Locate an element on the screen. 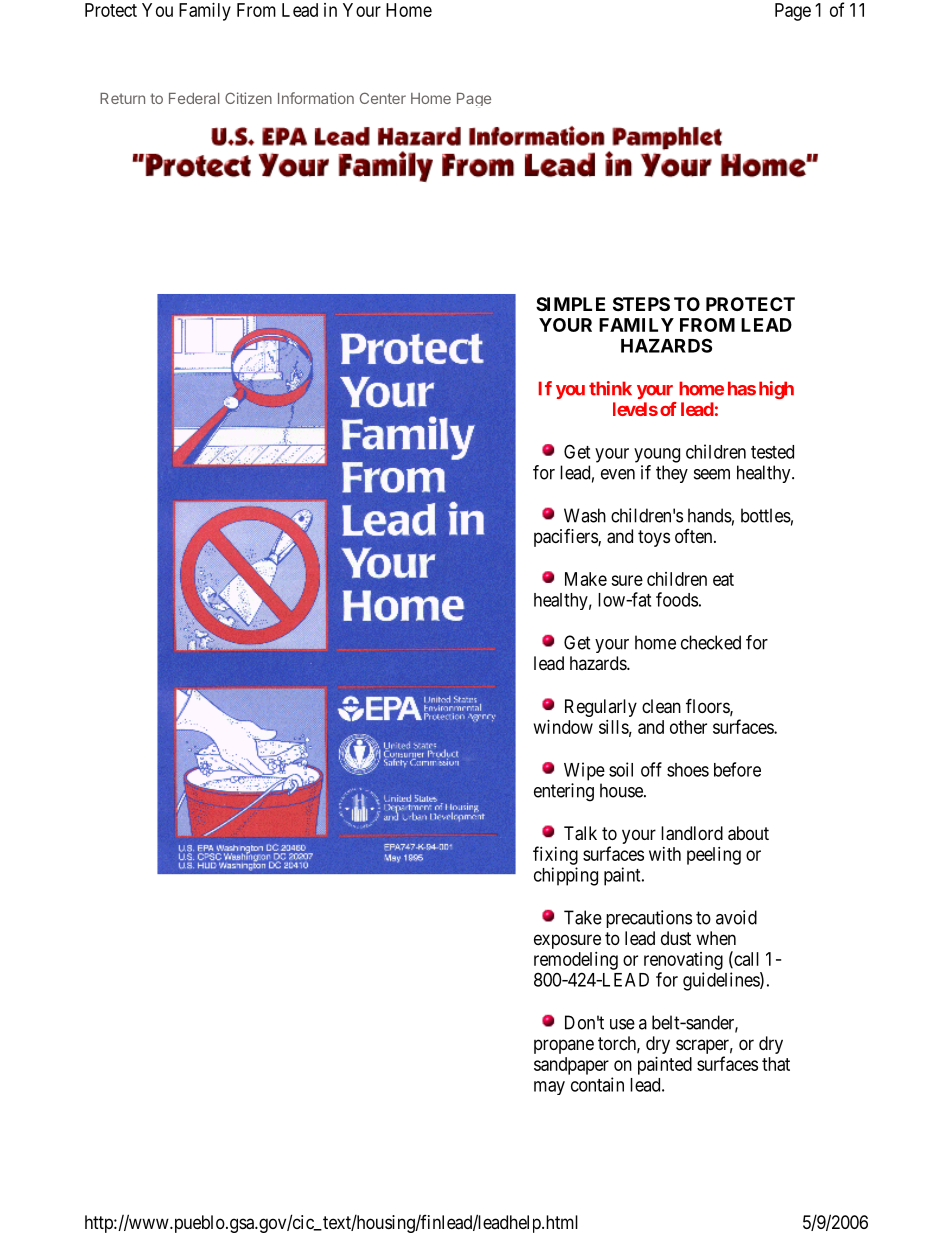  Federal is located at coordinates (194, 98).
